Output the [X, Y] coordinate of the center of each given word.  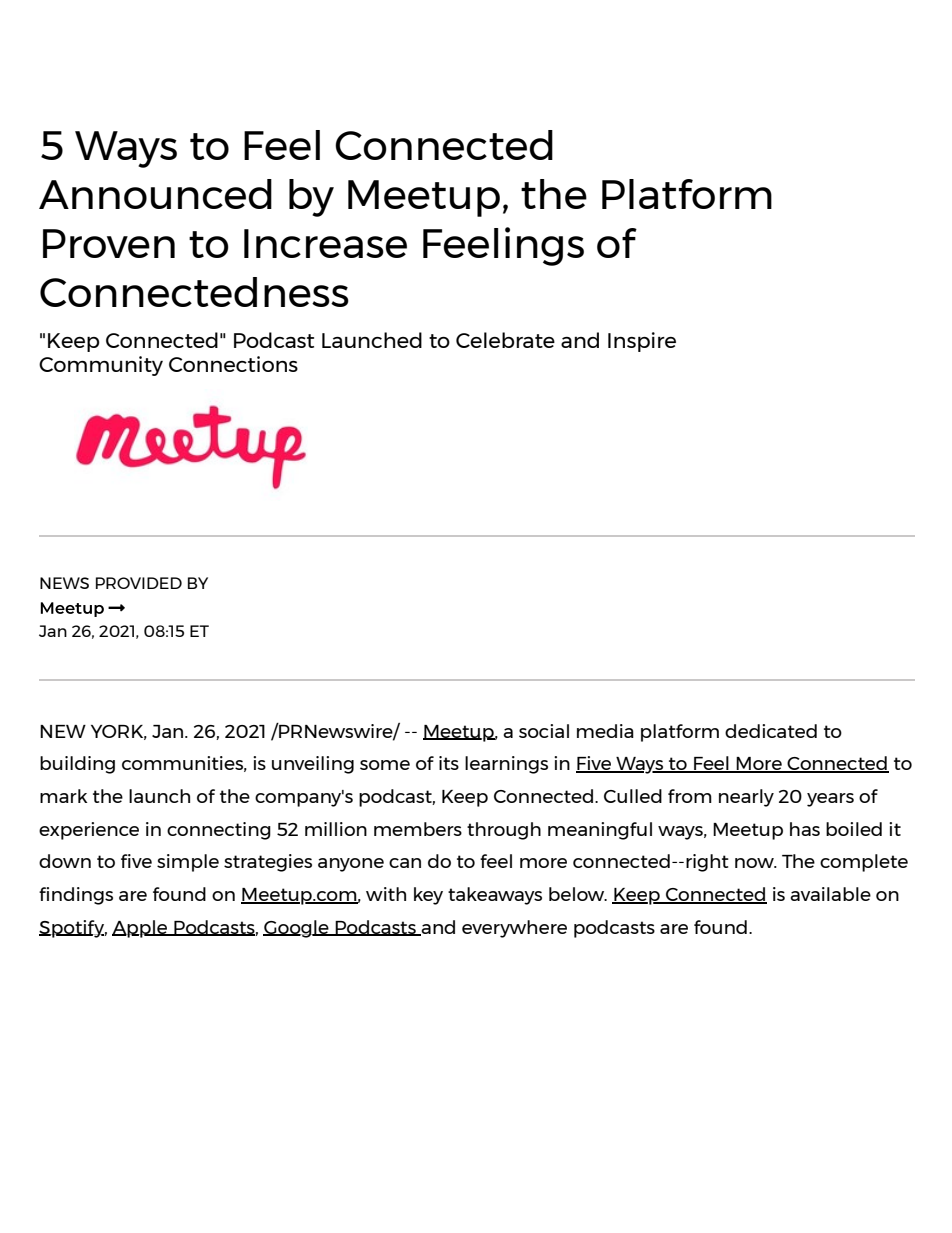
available [830, 894]
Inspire [642, 342]
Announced [155, 194]
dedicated [771, 731]
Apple [141, 929]
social [544, 731]
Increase [325, 243]
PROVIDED [139, 583]
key [428, 896]
